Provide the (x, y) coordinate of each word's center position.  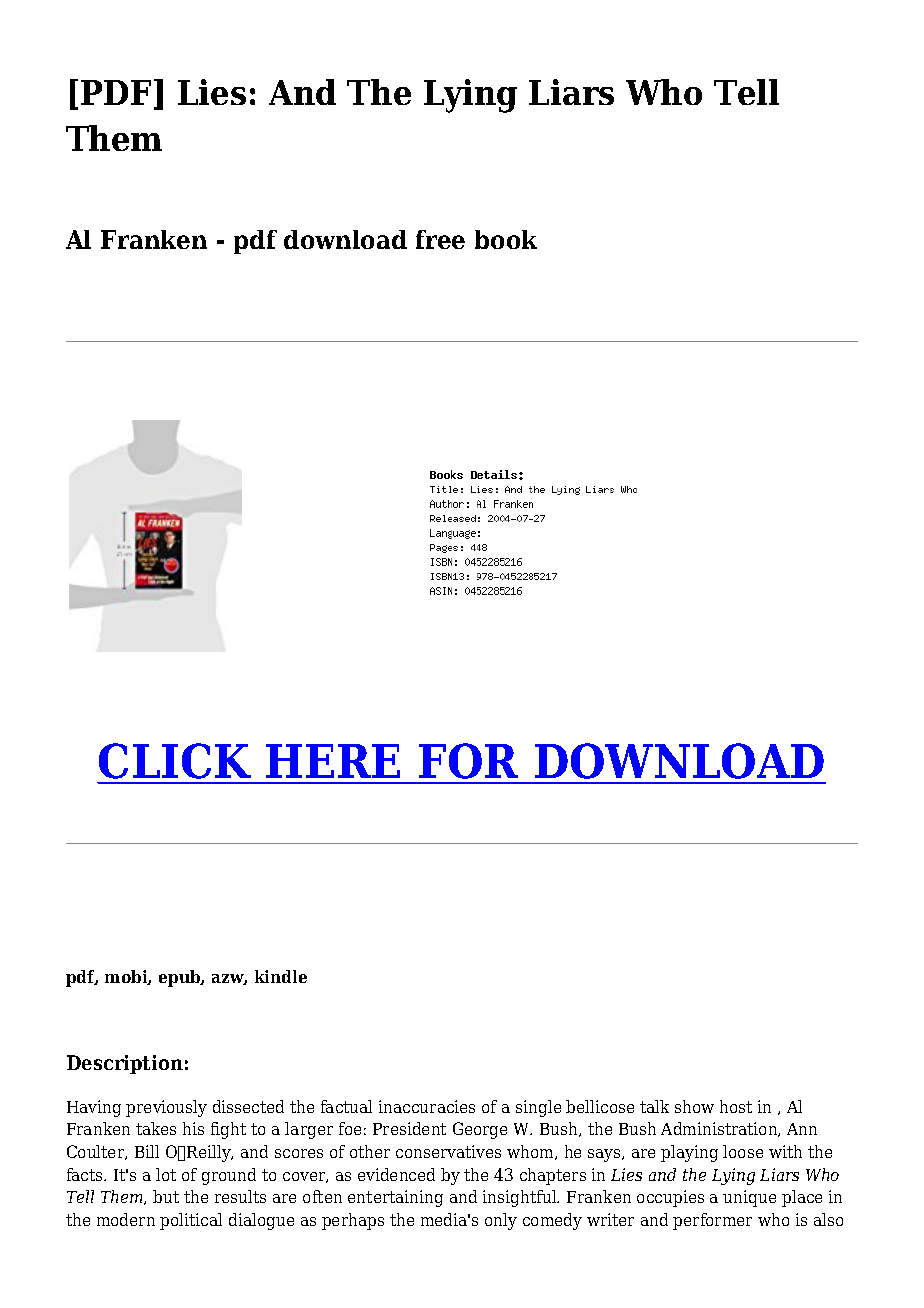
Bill (147, 1151)
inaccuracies (427, 1106)
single (538, 1108)
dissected (248, 1106)
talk (654, 1106)
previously (166, 1108)
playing (689, 1153)
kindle (281, 976)
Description (125, 1064)
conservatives (448, 1151)
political (191, 1221)
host (736, 1106)
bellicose (600, 1106)
